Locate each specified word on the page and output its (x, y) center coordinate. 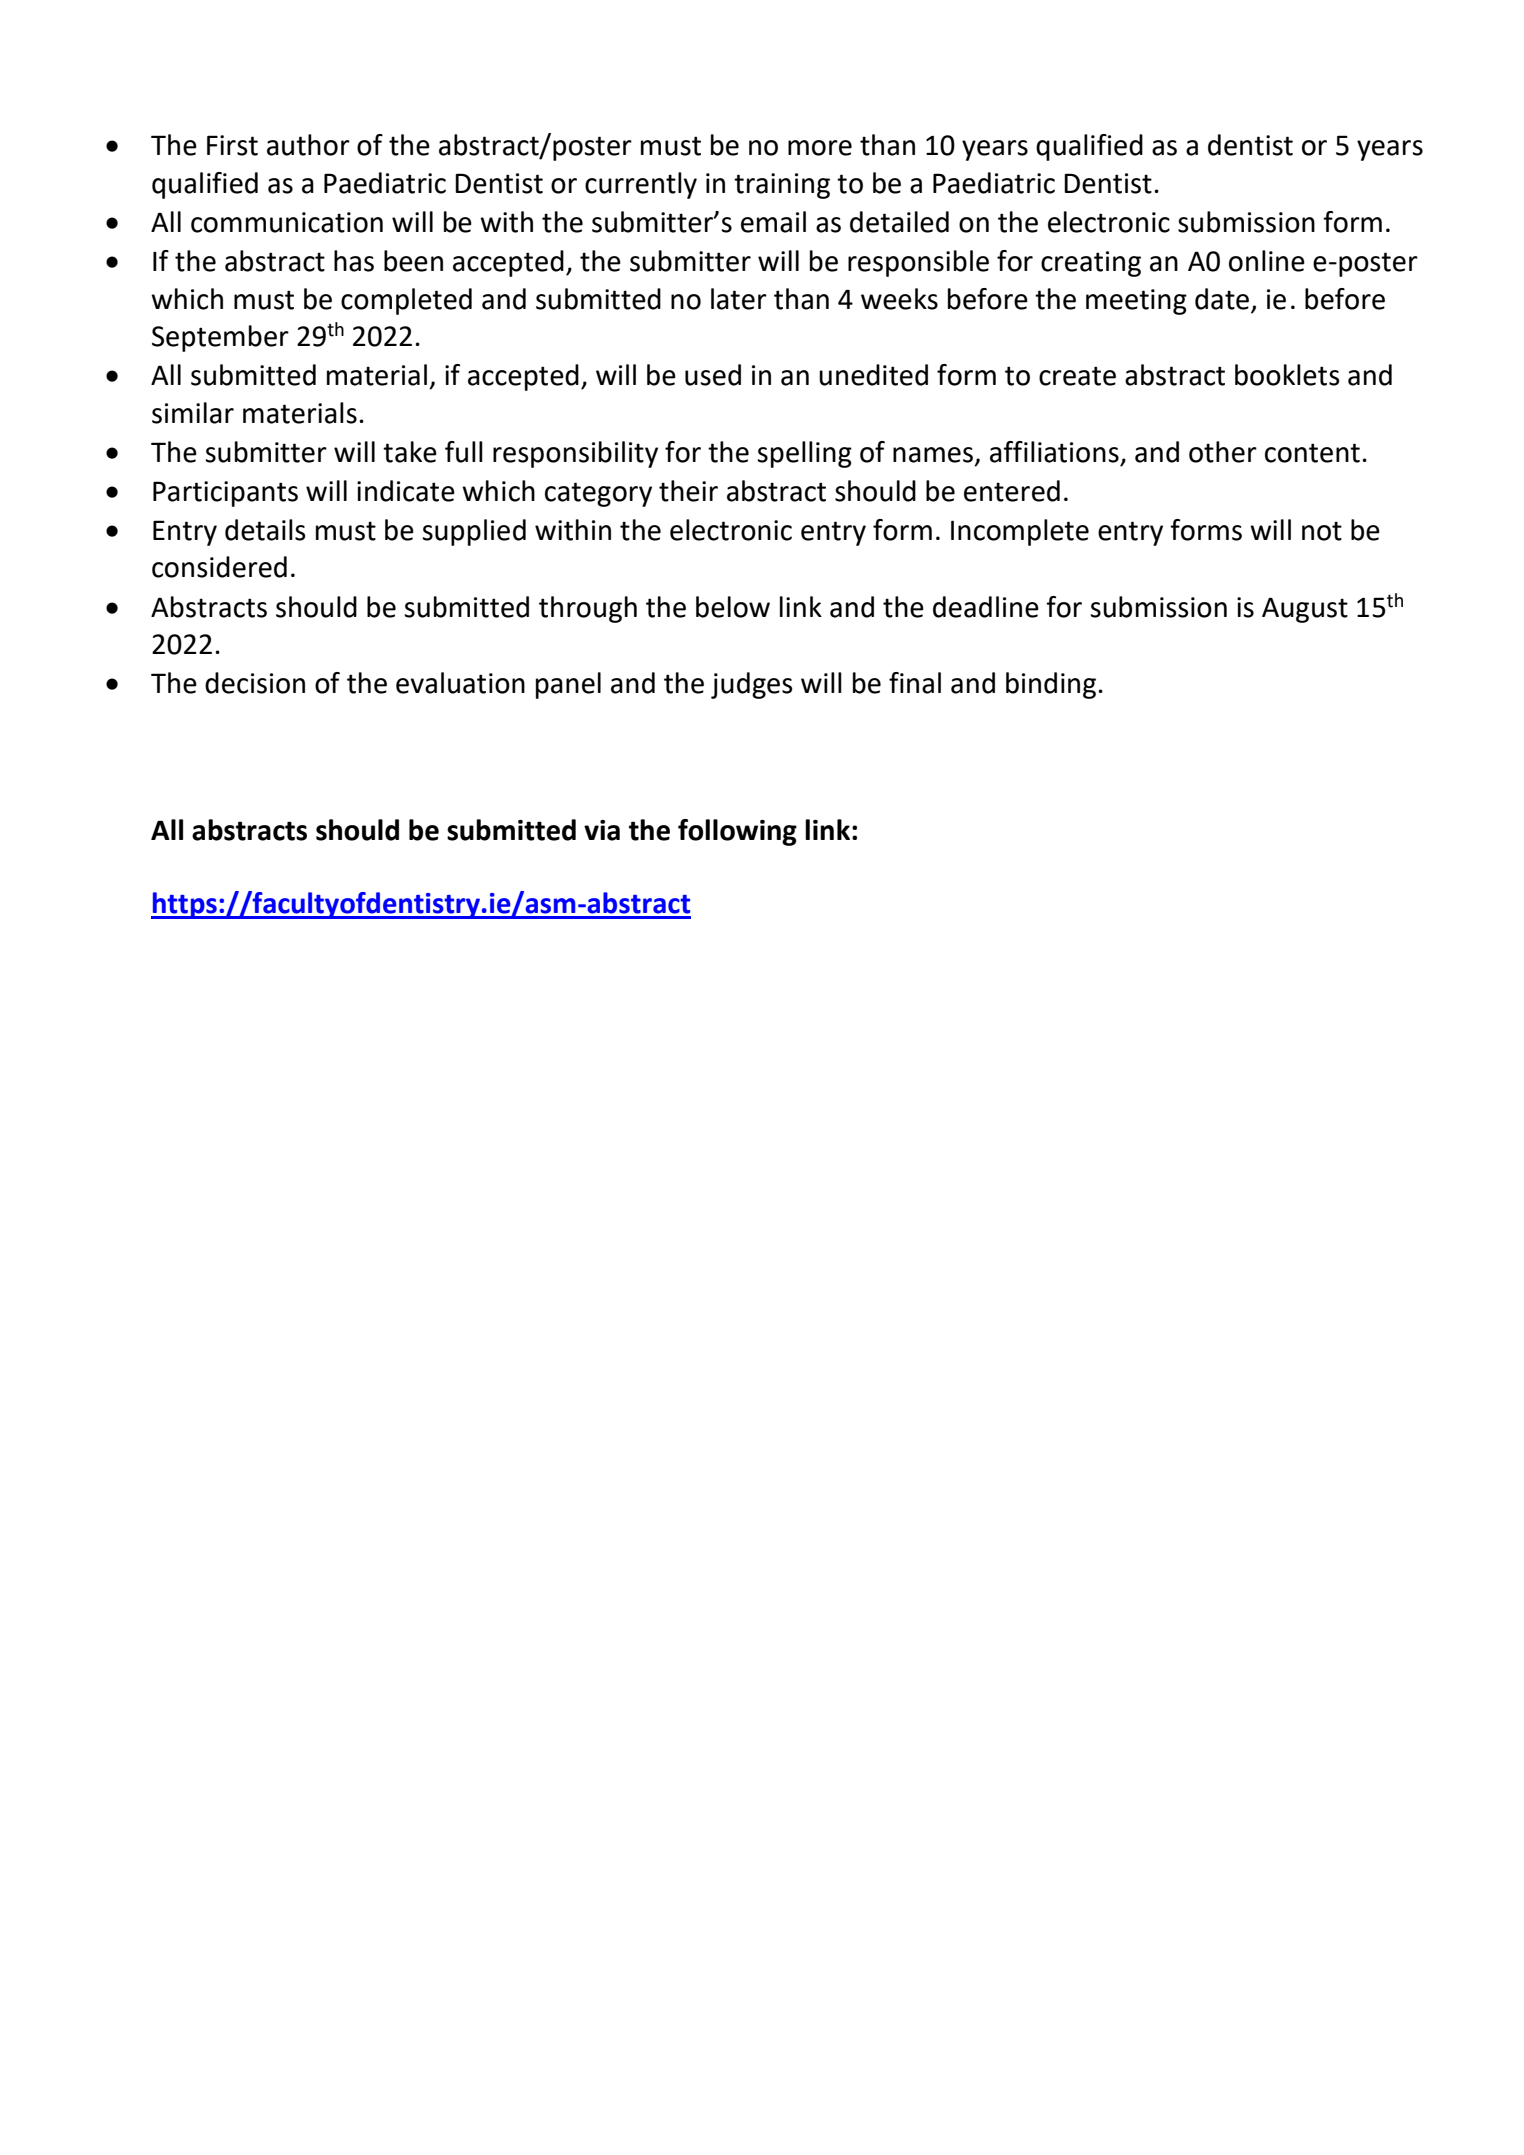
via (602, 830)
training (782, 186)
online (1267, 261)
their (688, 491)
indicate (406, 491)
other (1223, 452)
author (308, 145)
